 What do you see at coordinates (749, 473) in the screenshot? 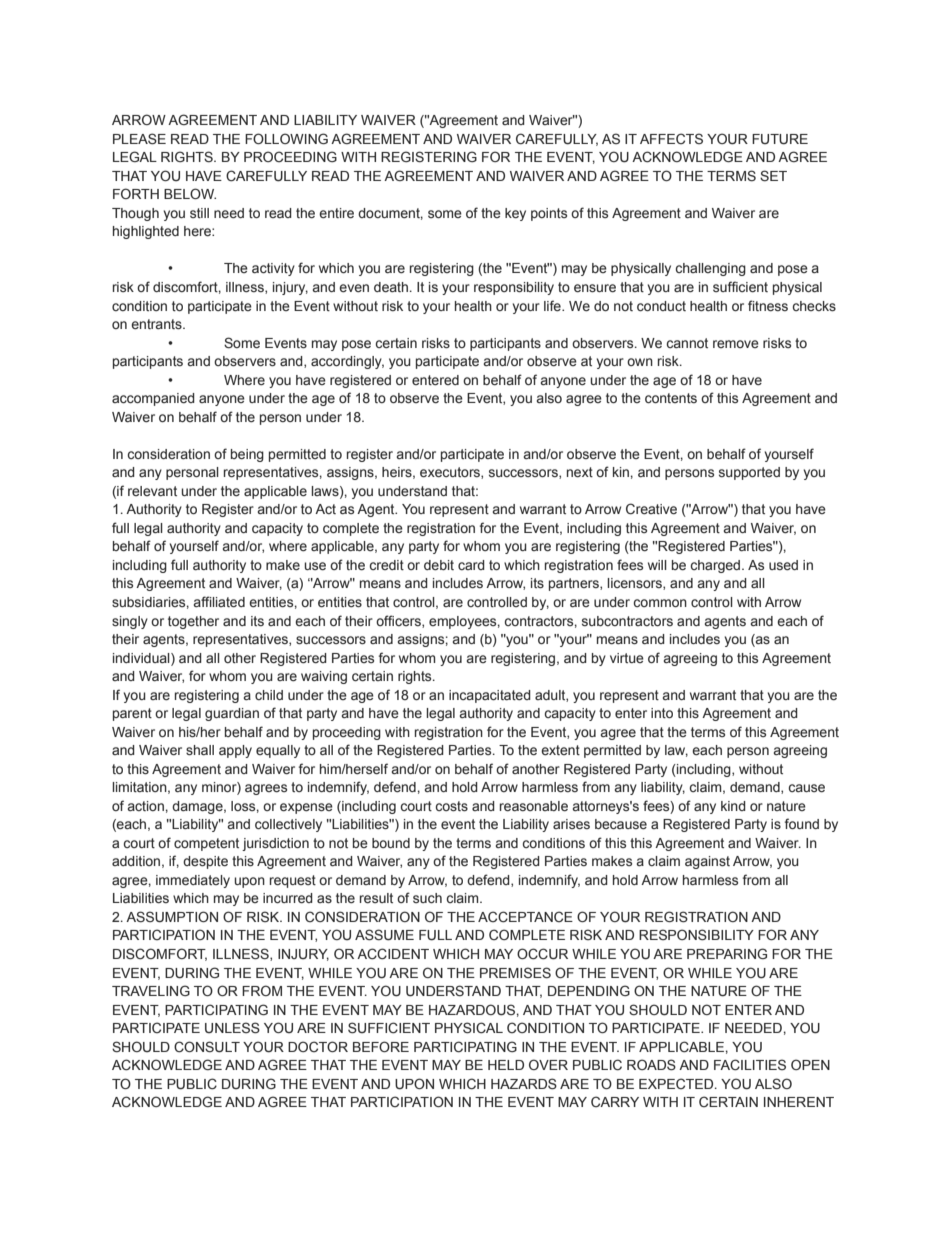
I see `supported` at bounding box center [749, 473].
